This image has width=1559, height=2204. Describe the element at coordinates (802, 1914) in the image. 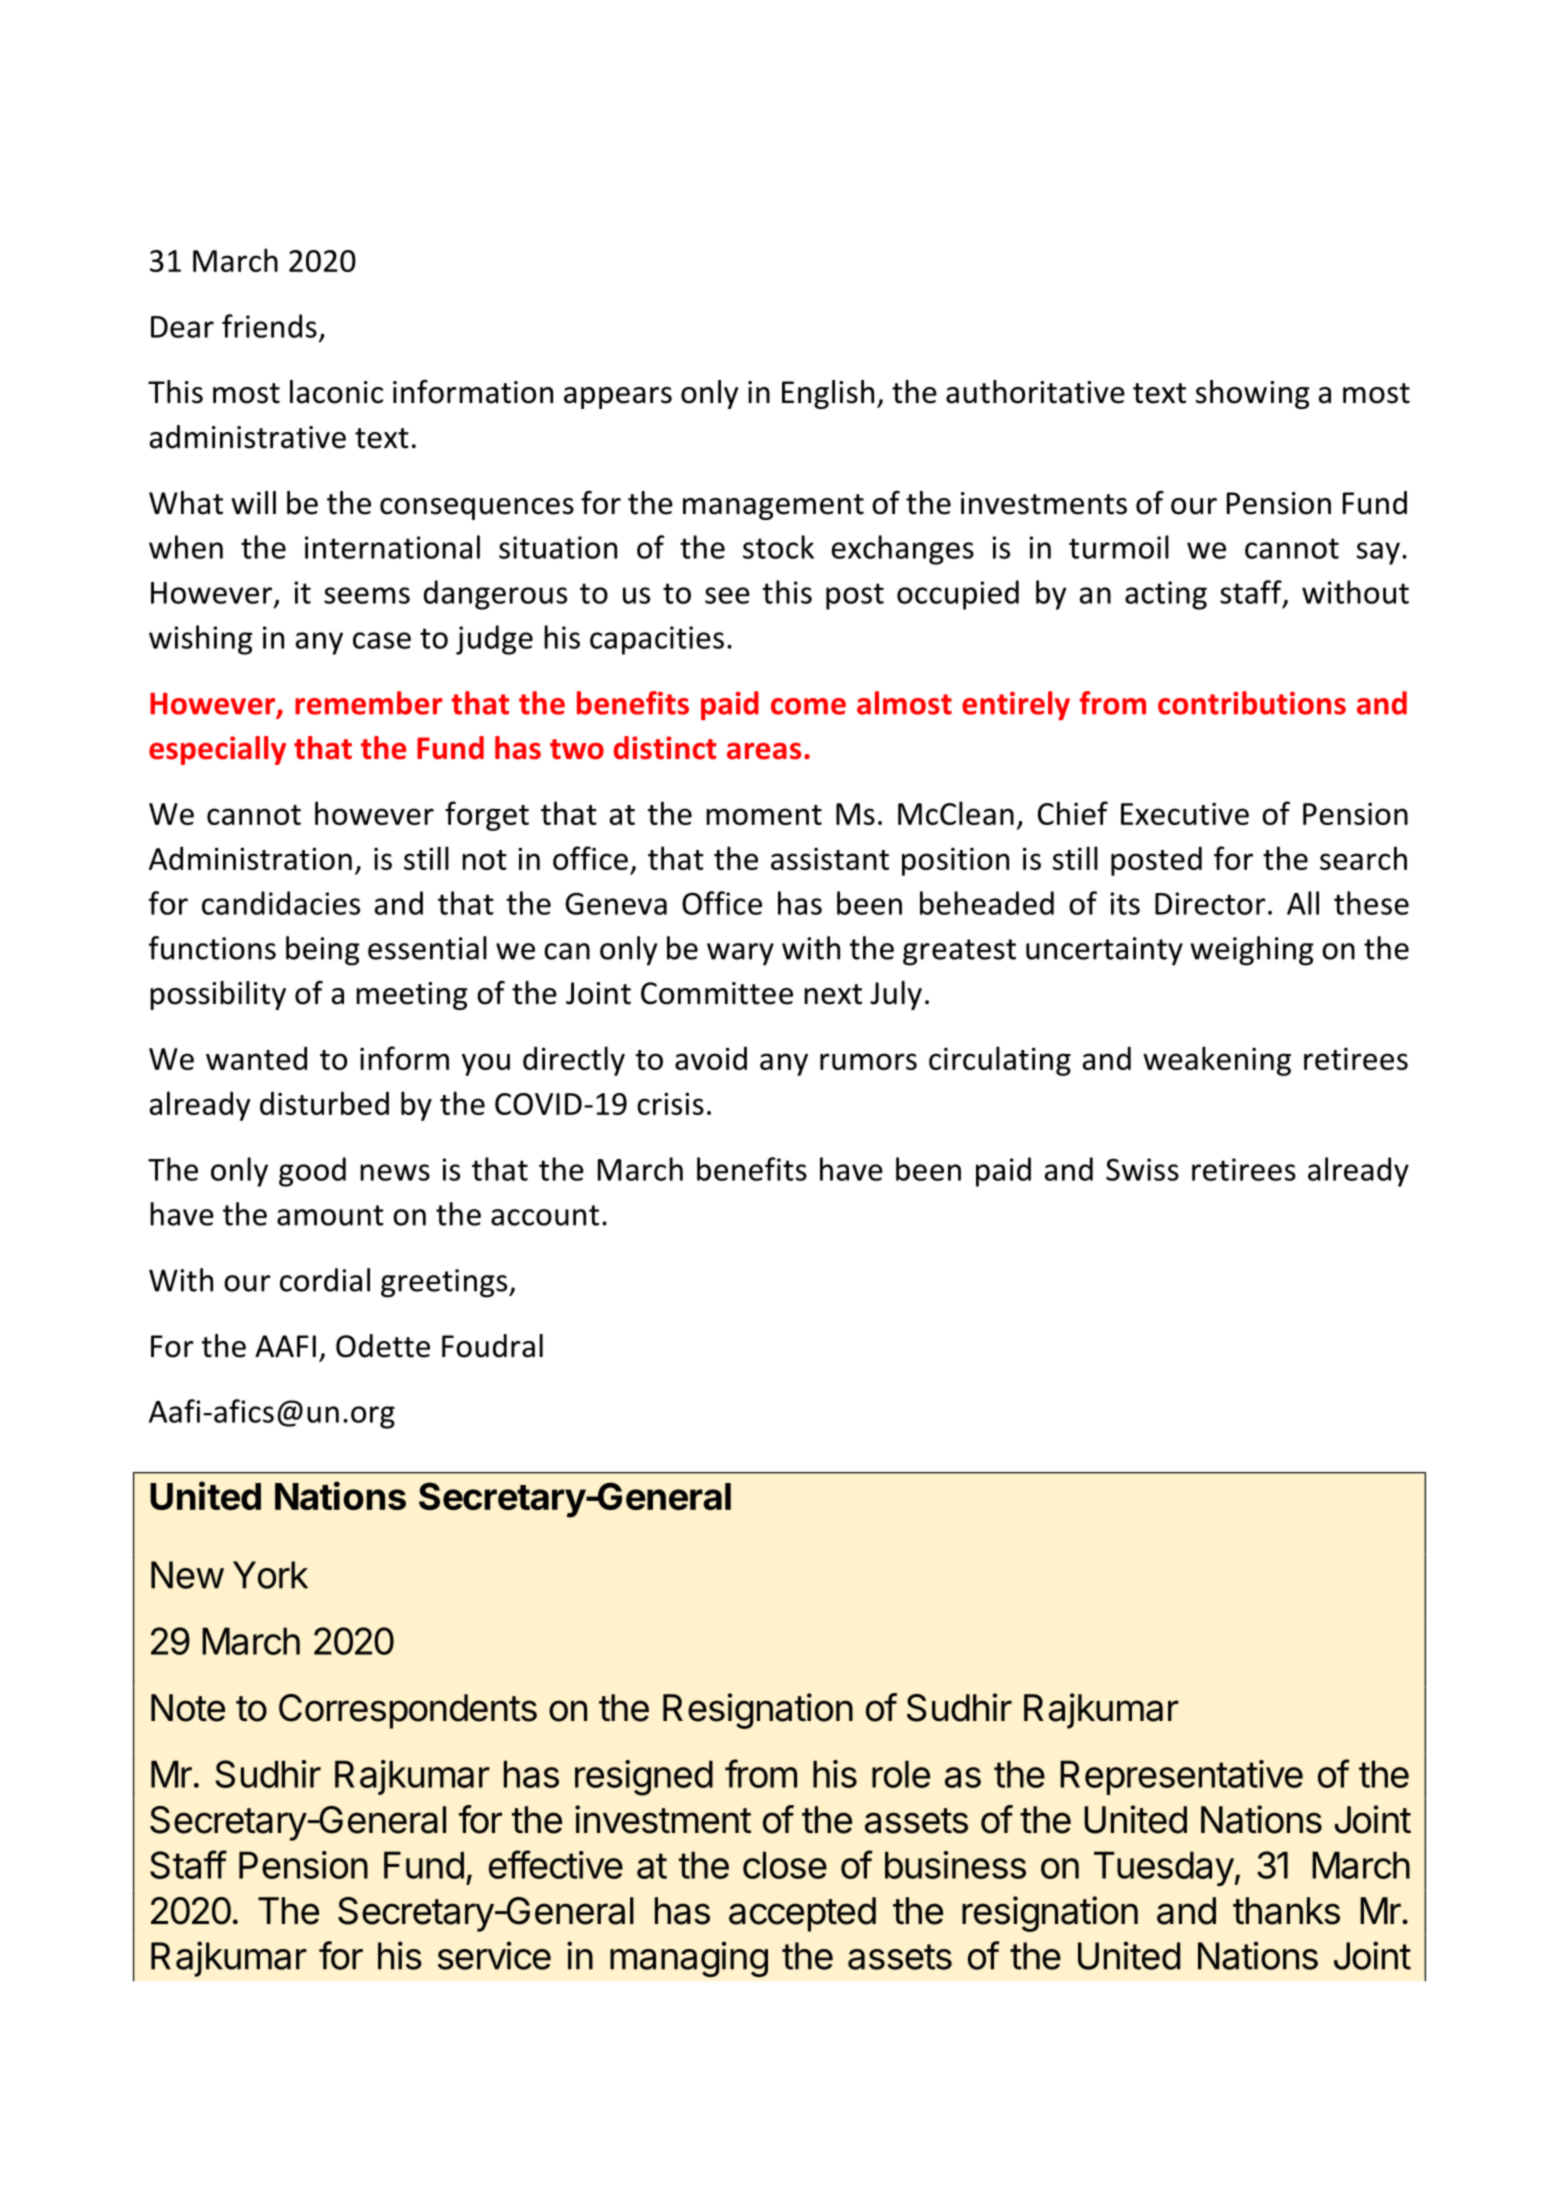

I see `accepted` at that location.
